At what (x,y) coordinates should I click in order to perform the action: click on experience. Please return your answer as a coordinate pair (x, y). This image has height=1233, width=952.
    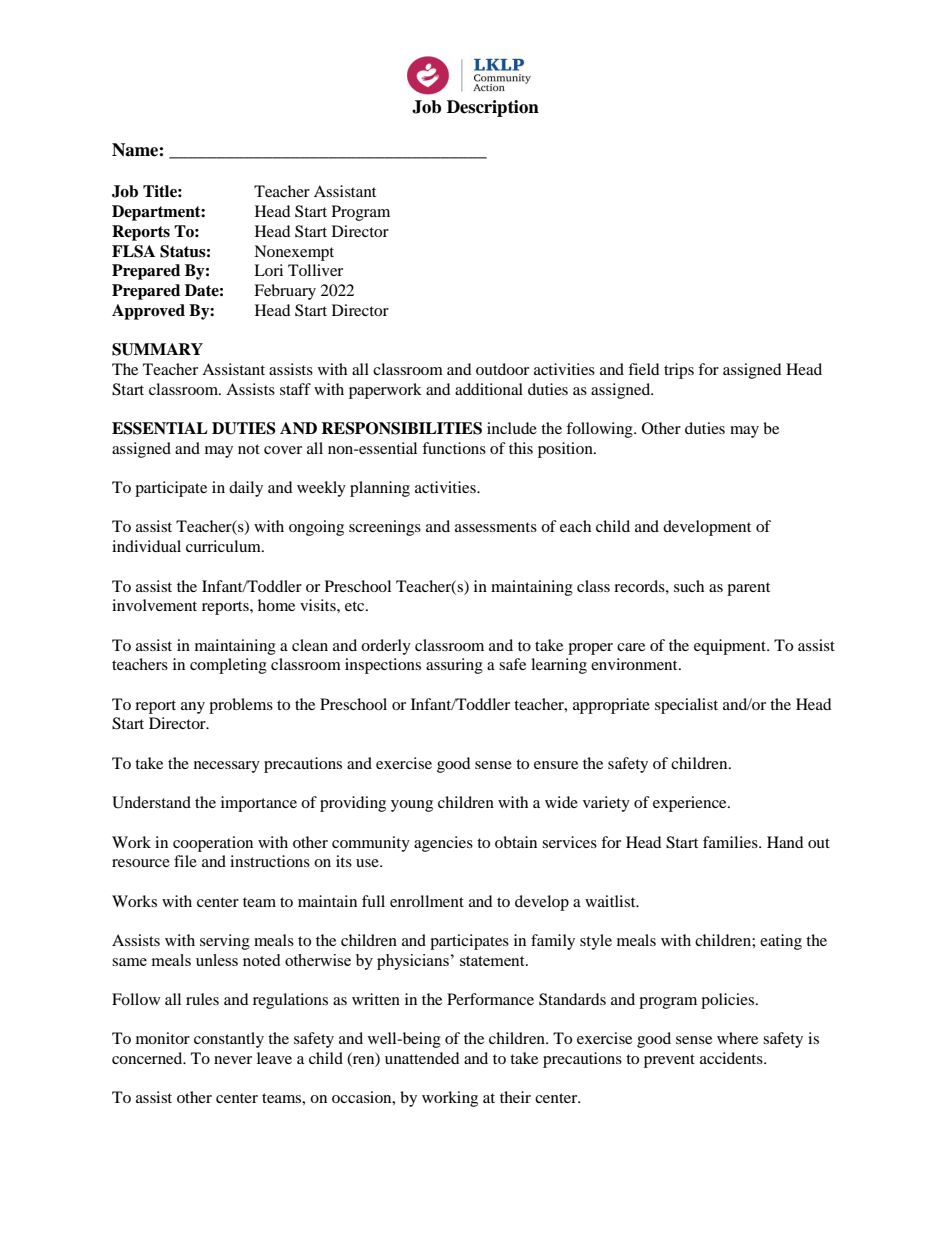
    Looking at the image, I should click on (691, 804).
